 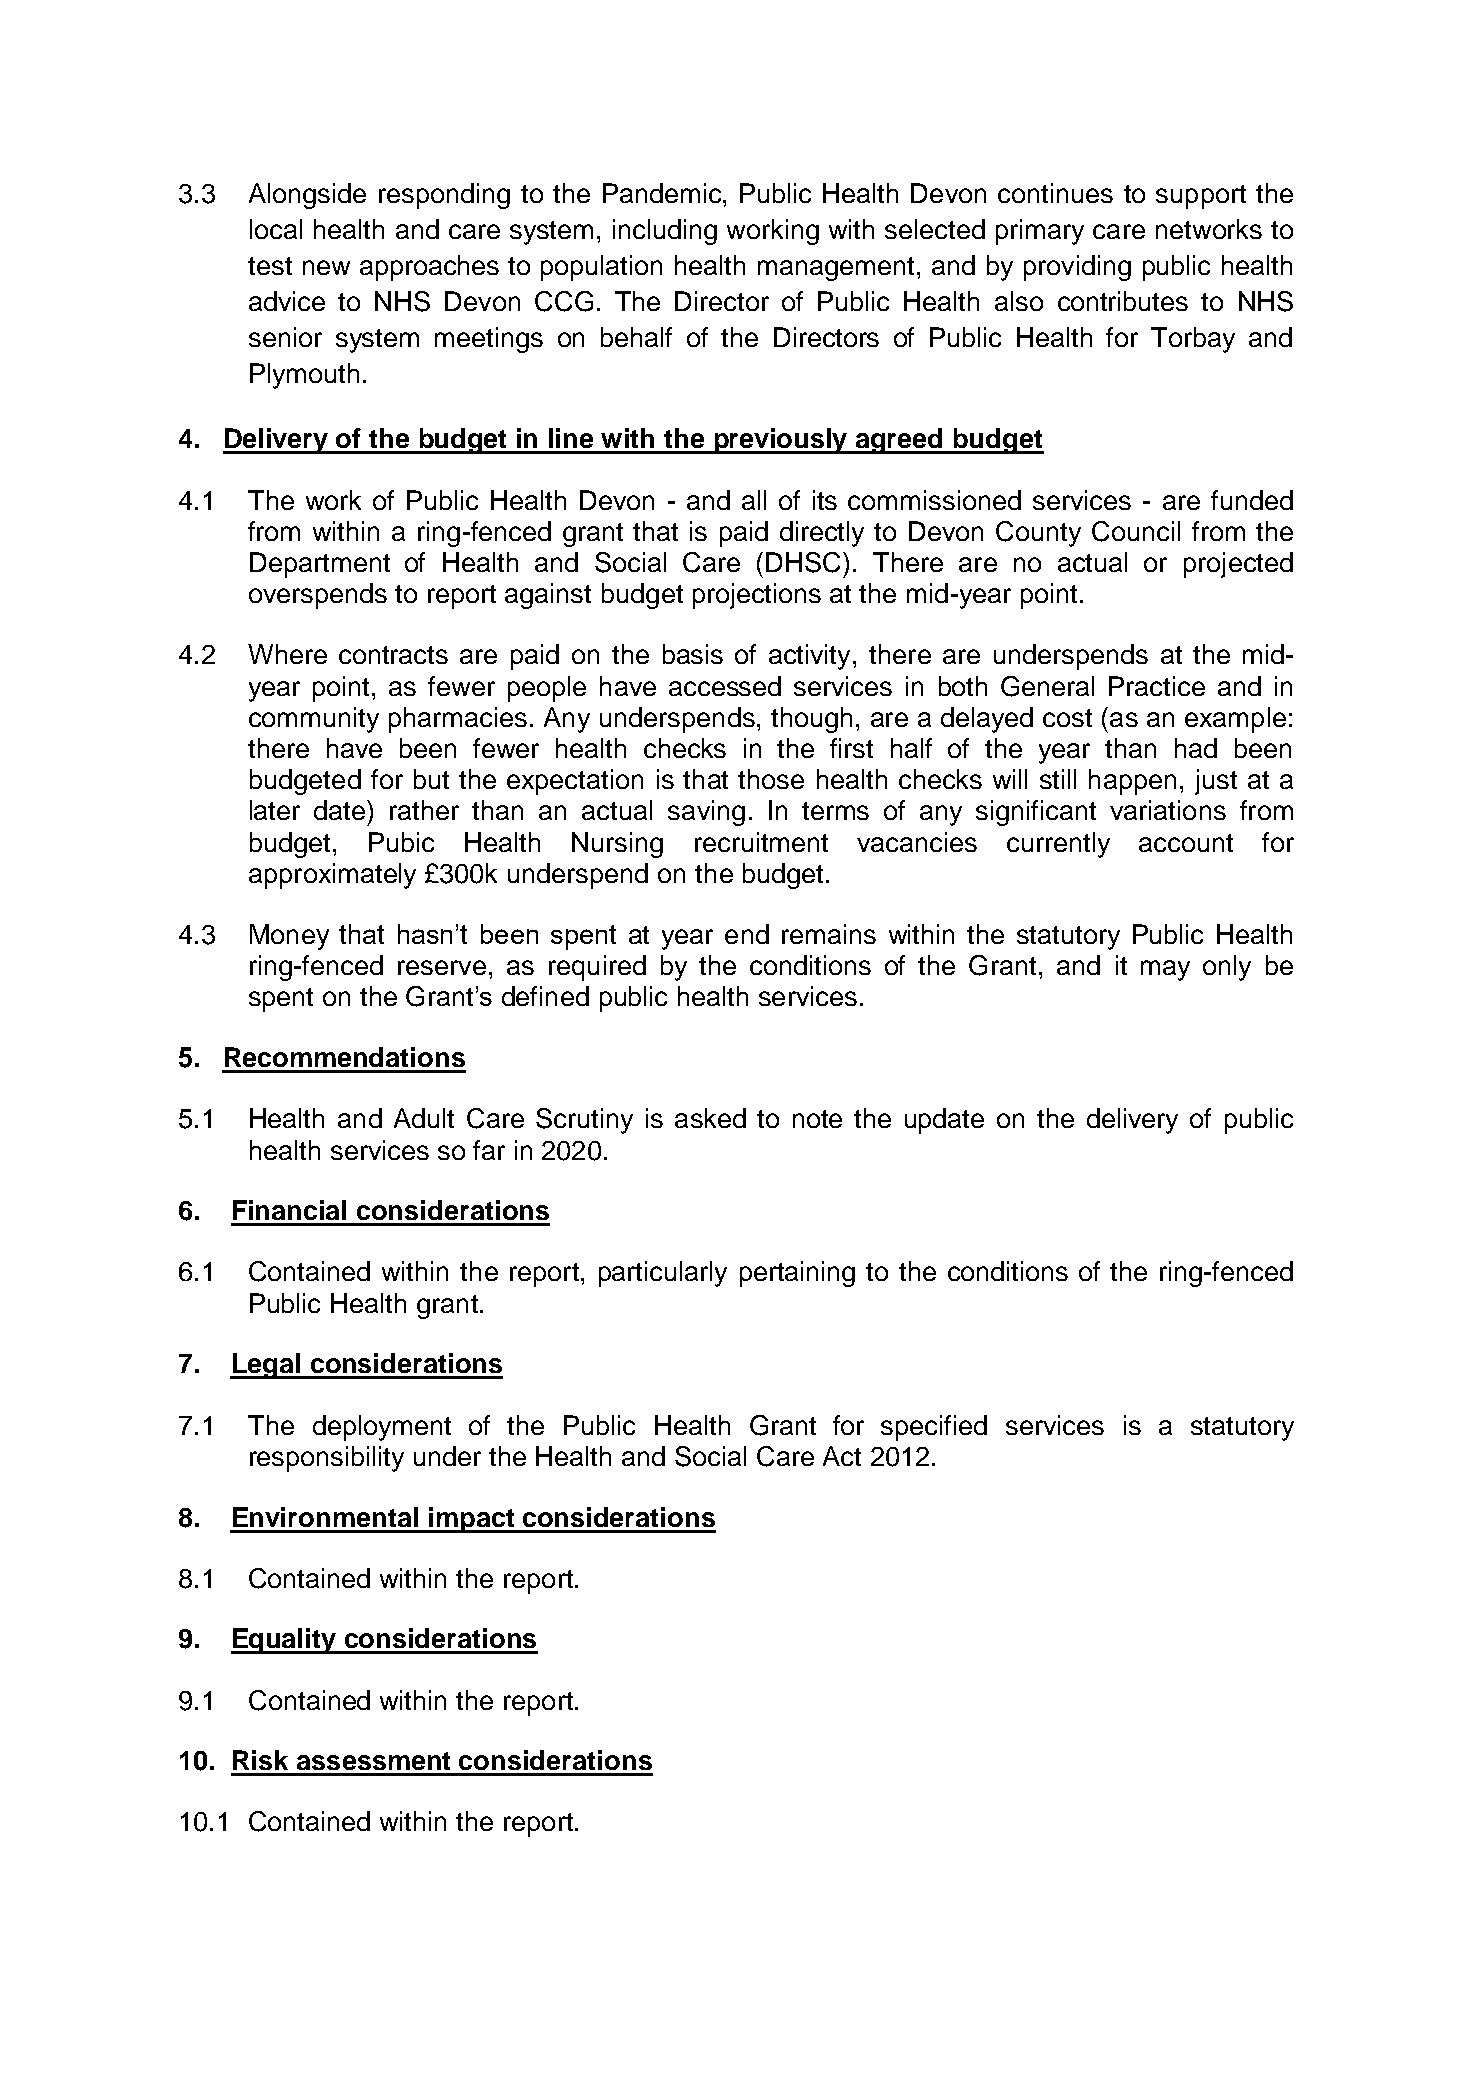 What do you see at coordinates (725, 686) in the document?
I see `accessed` at bounding box center [725, 686].
